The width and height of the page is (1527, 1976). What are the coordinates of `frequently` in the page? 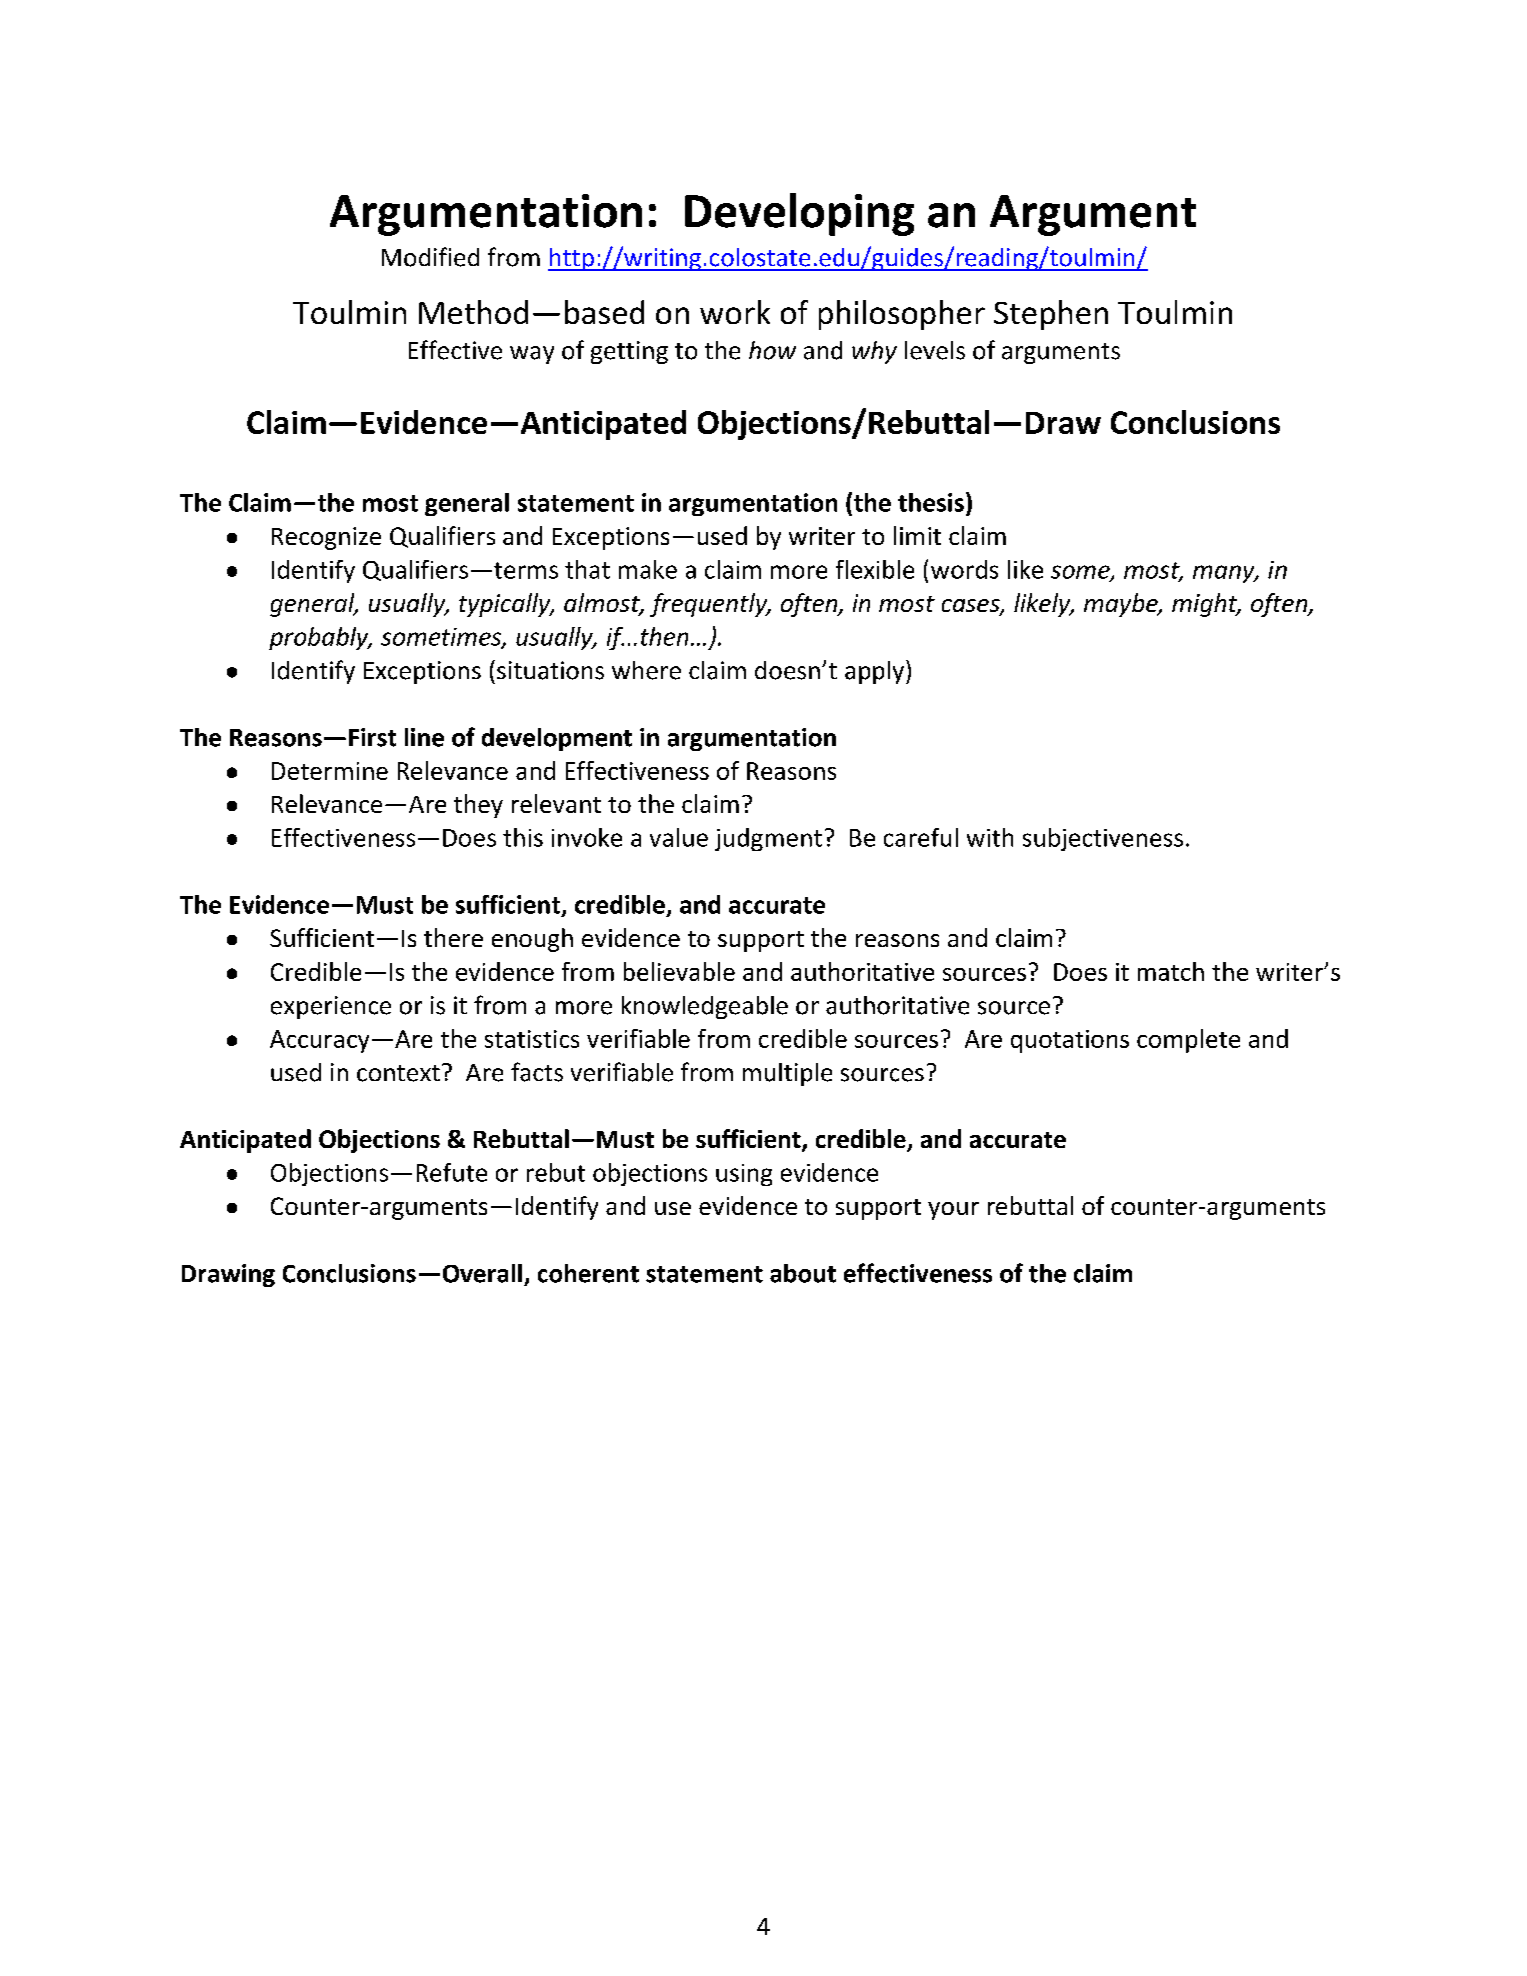 It's located at (710, 605).
